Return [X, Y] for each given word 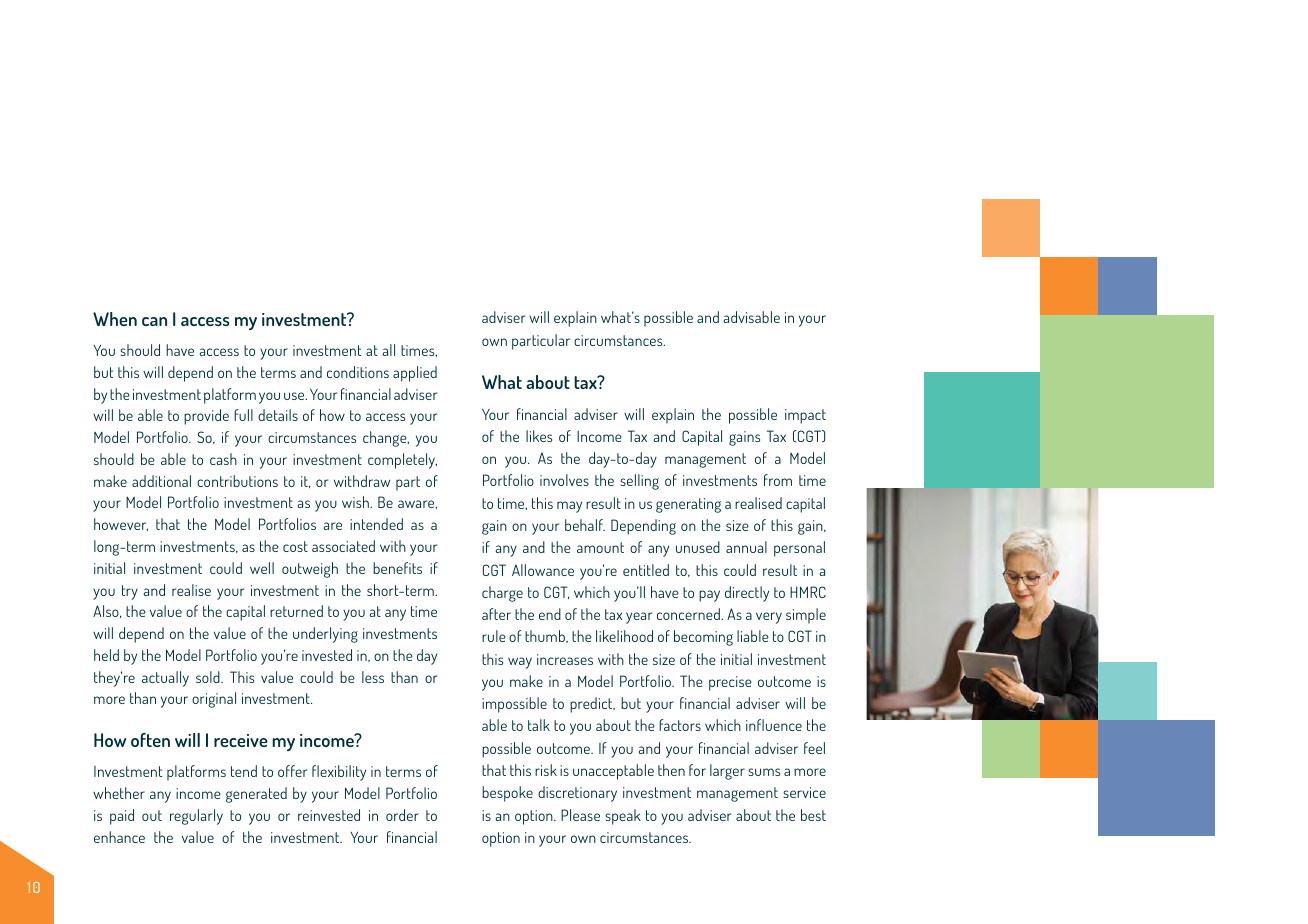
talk [539, 725]
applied [415, 374]
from [778, 480]
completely [402, 461]
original [214, 700]
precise [730, 683]
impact [805, 416]
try [130, 592]
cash [223, 459]
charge [502, 594]
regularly [196, 817]
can [154, 321]
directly [747, 594]
